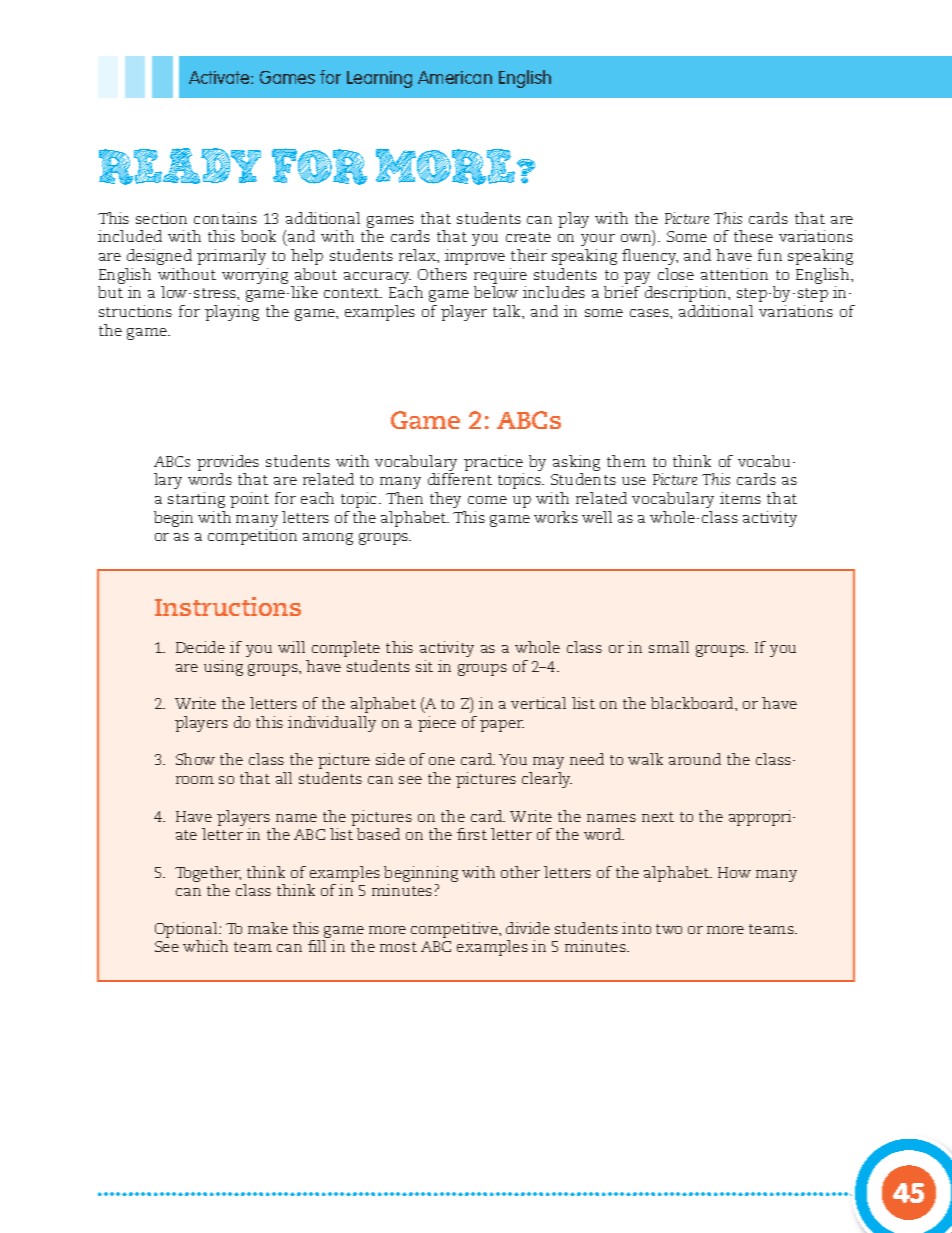 Image resolution: width=952 pixels, height=1233 pixels. Describe the element at coordinates (753, 236) in the image. I see `these` at that location.
